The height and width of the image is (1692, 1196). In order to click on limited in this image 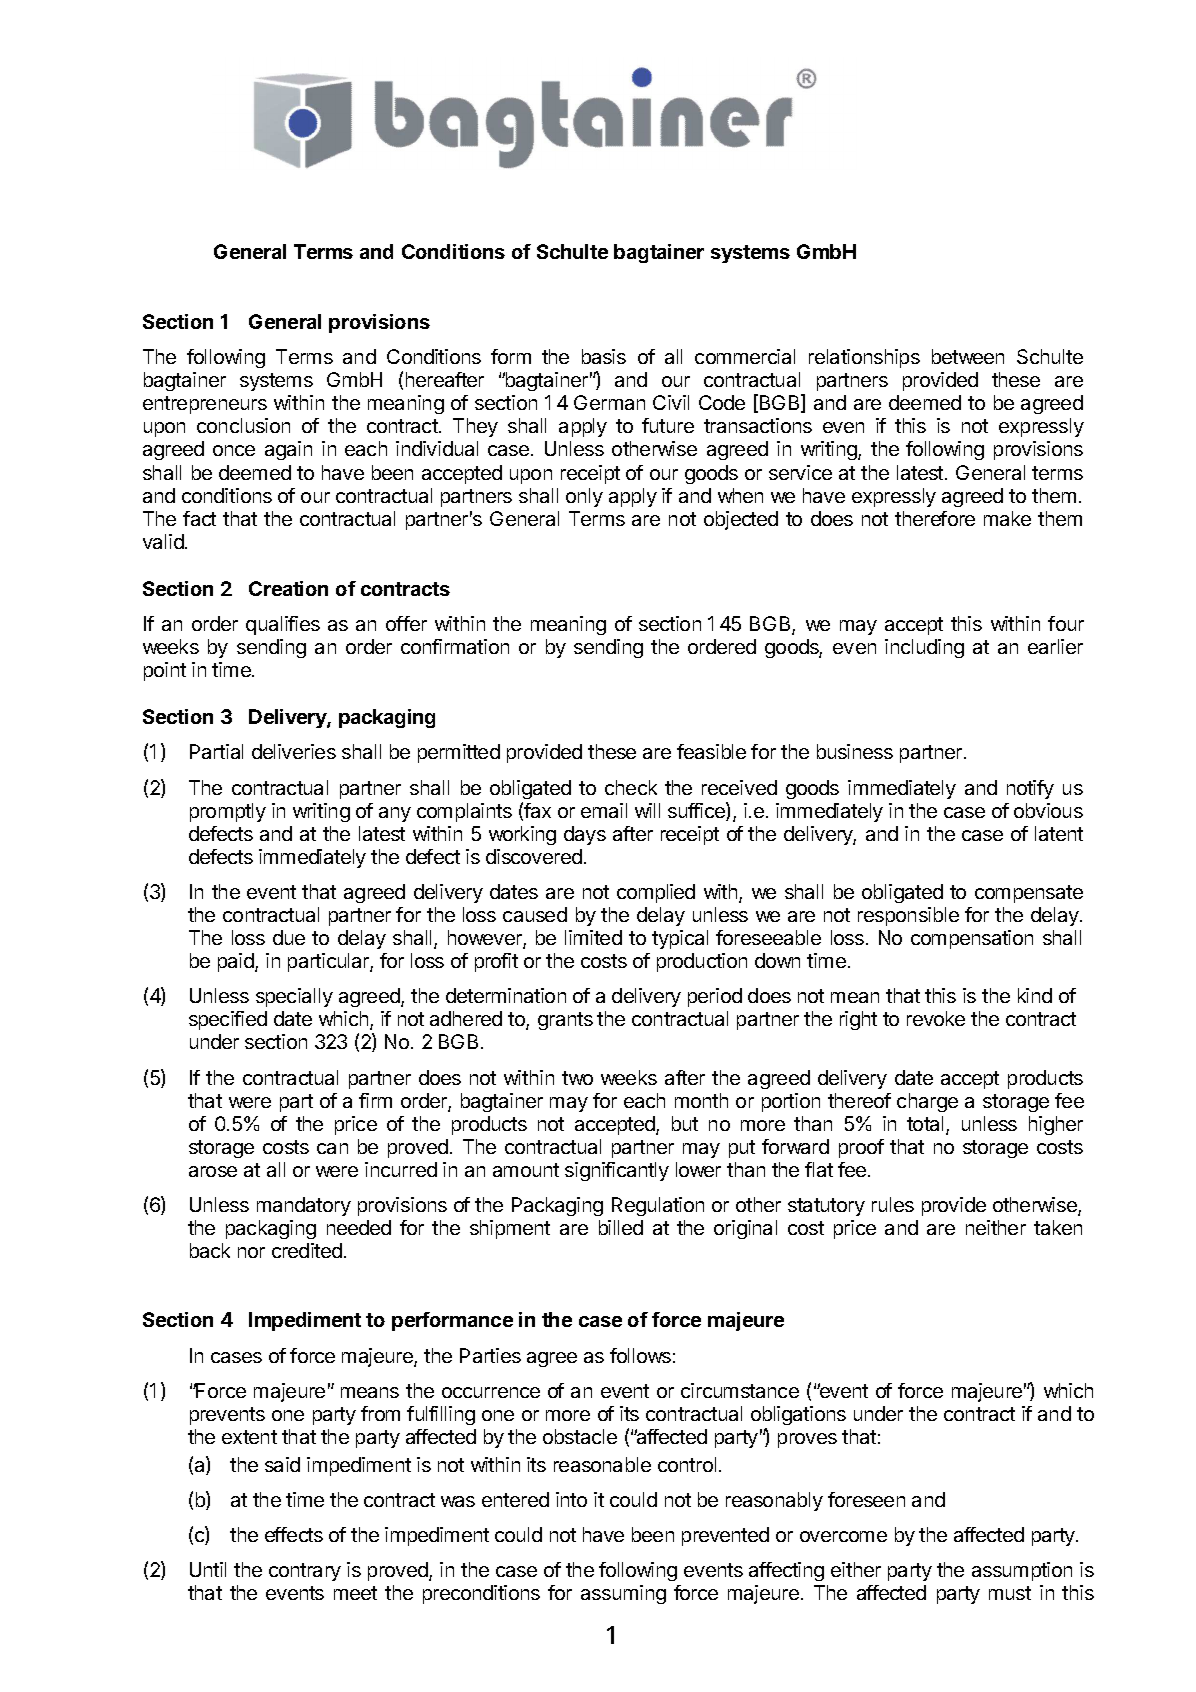, I will do `click(593, 937)`.
